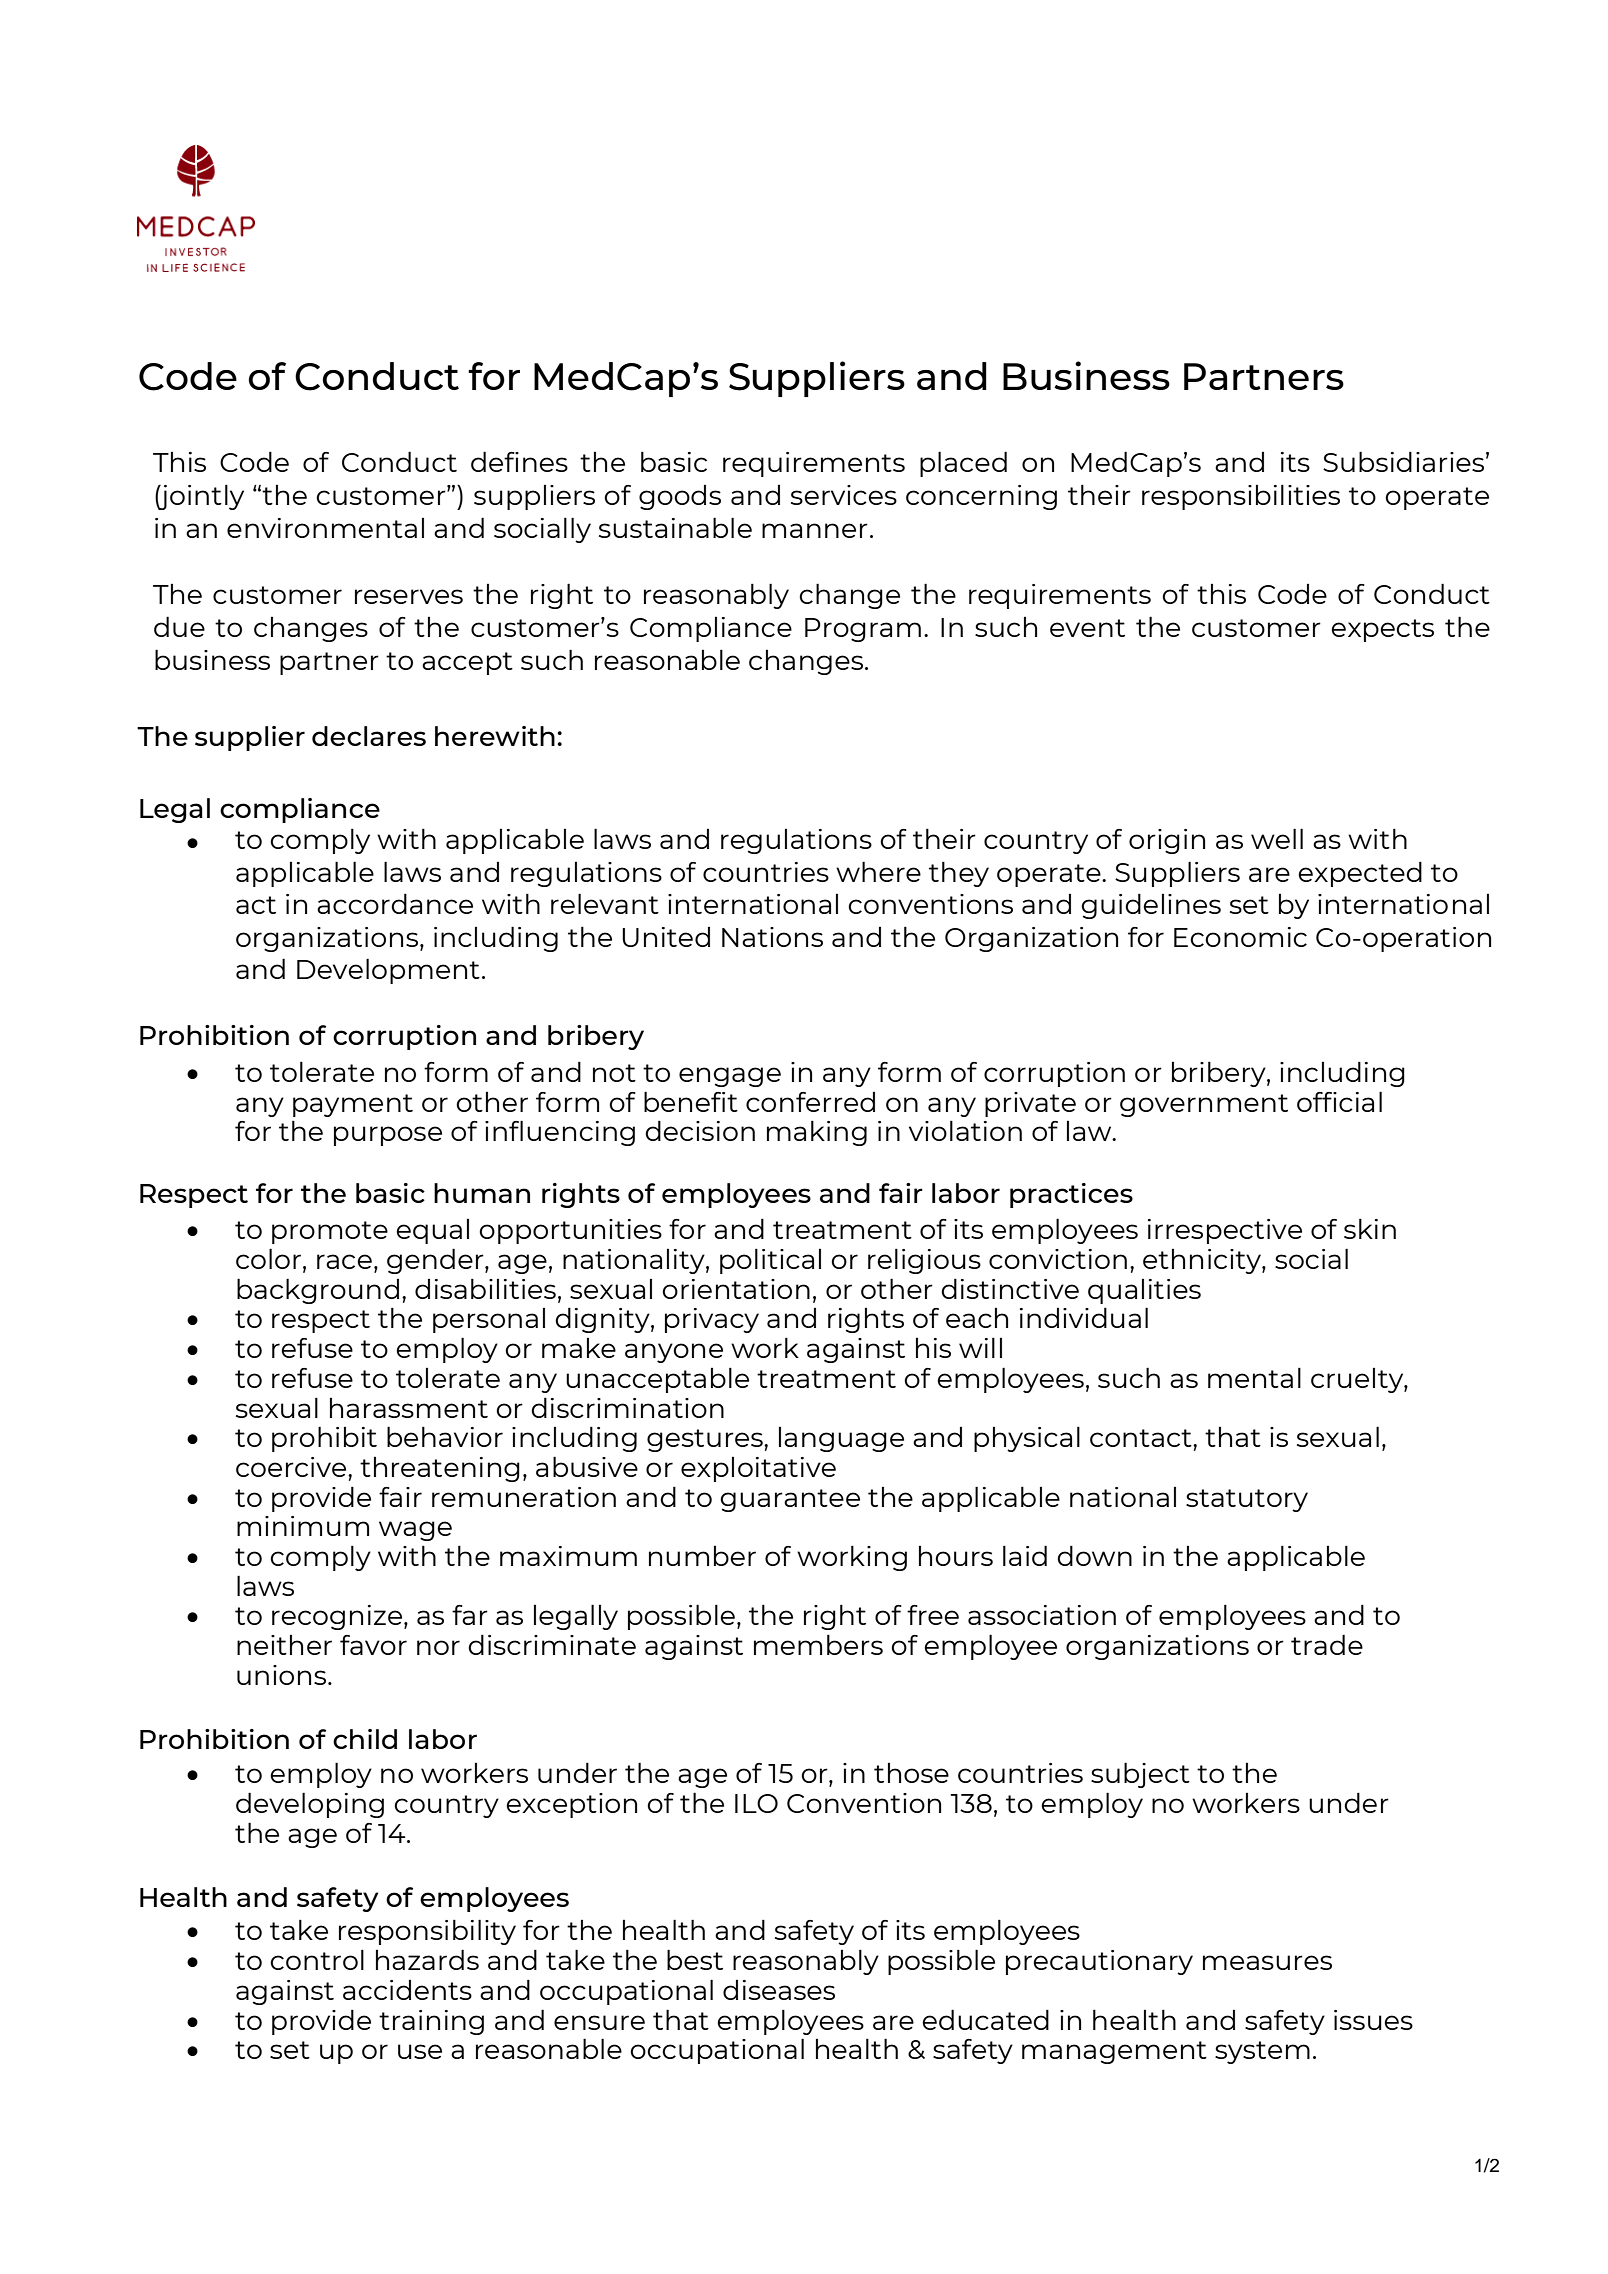  What do you see at coordinates (1241, 497) in the screenshot?
I see `responsibilities` at bounding box center [1241, 497].
